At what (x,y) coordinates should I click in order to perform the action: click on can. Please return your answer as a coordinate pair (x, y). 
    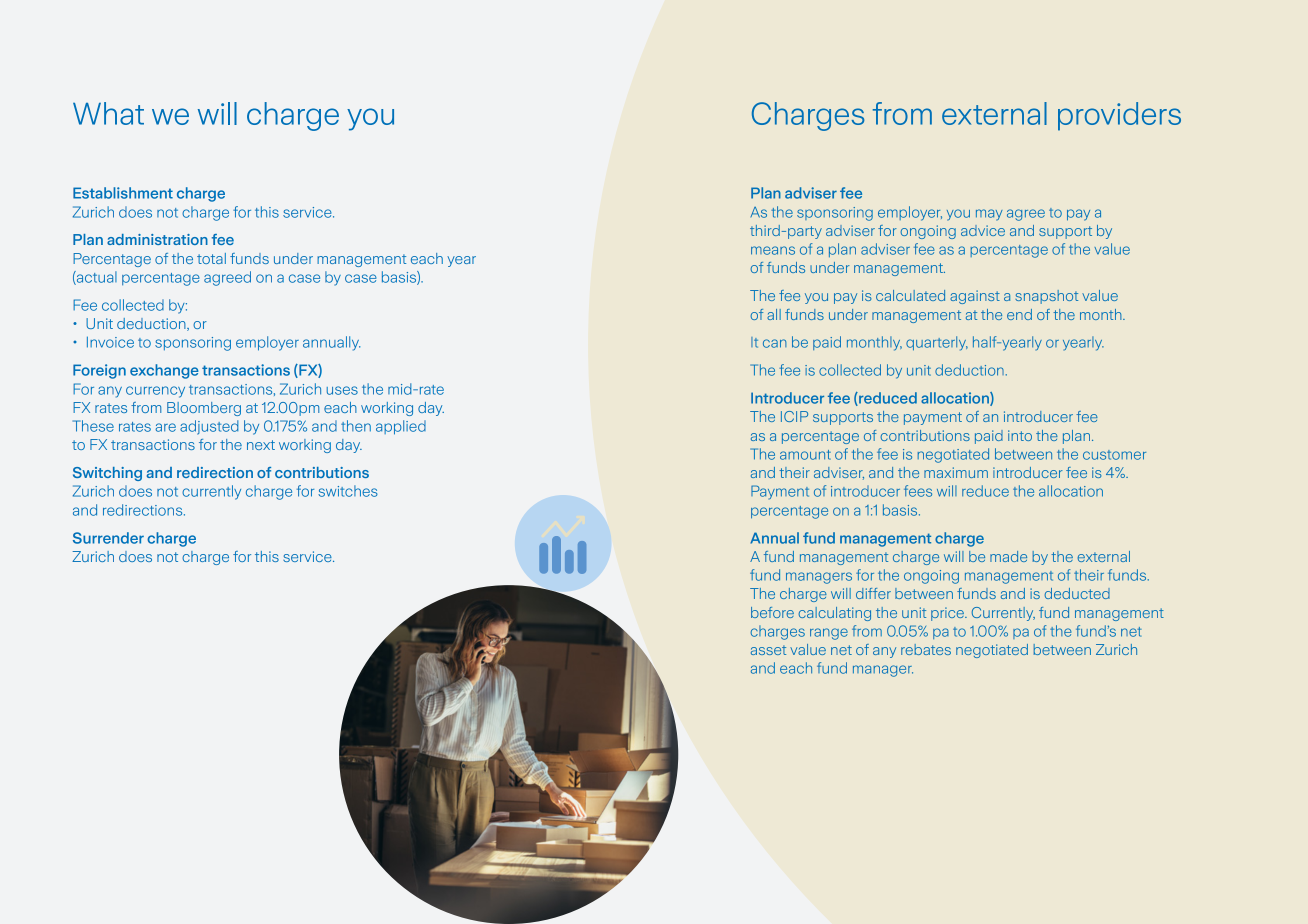
    Looking at the image, I should click on (775, 343).
